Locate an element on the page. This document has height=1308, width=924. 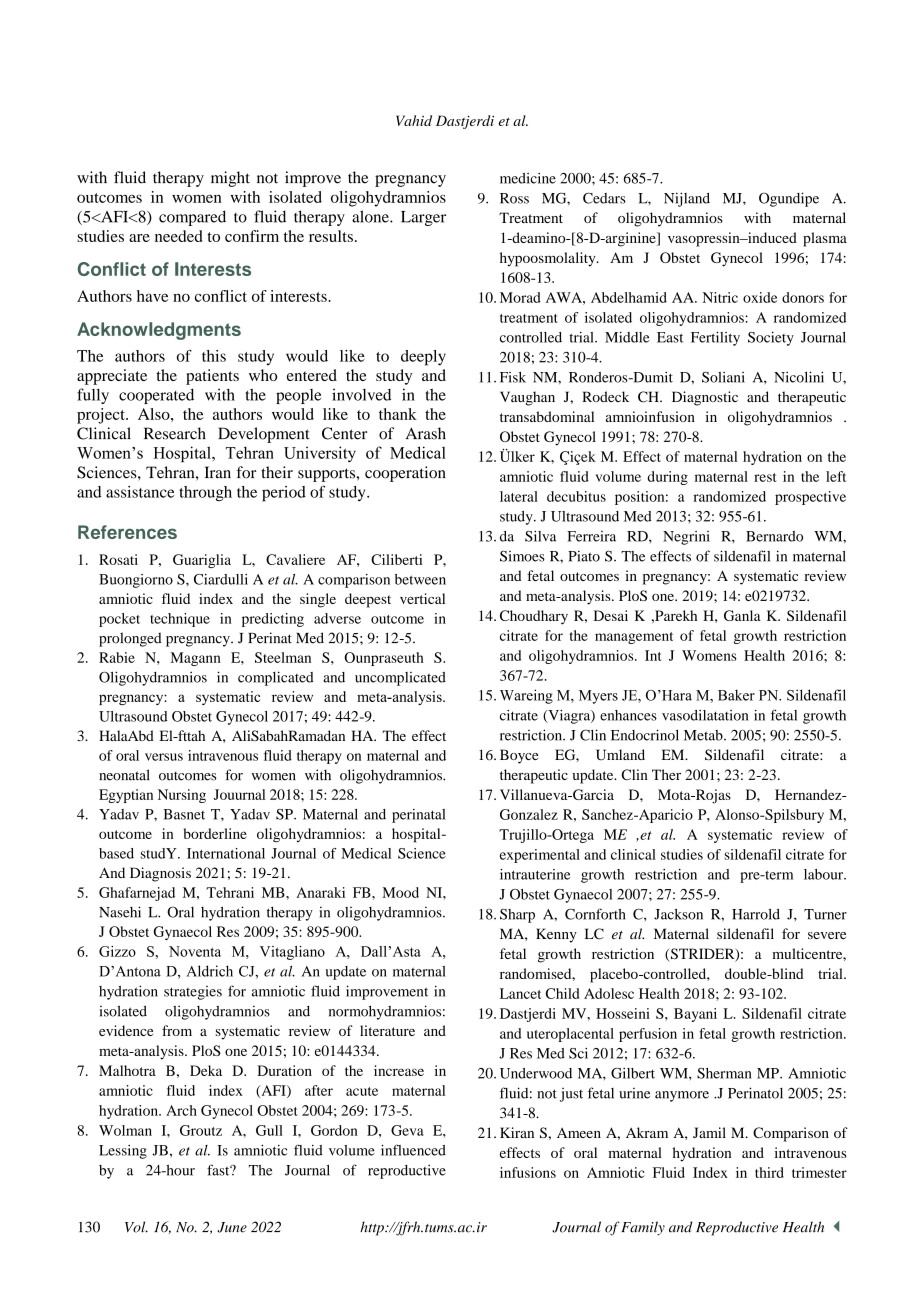
June is located at coordinates (232, 1227).
